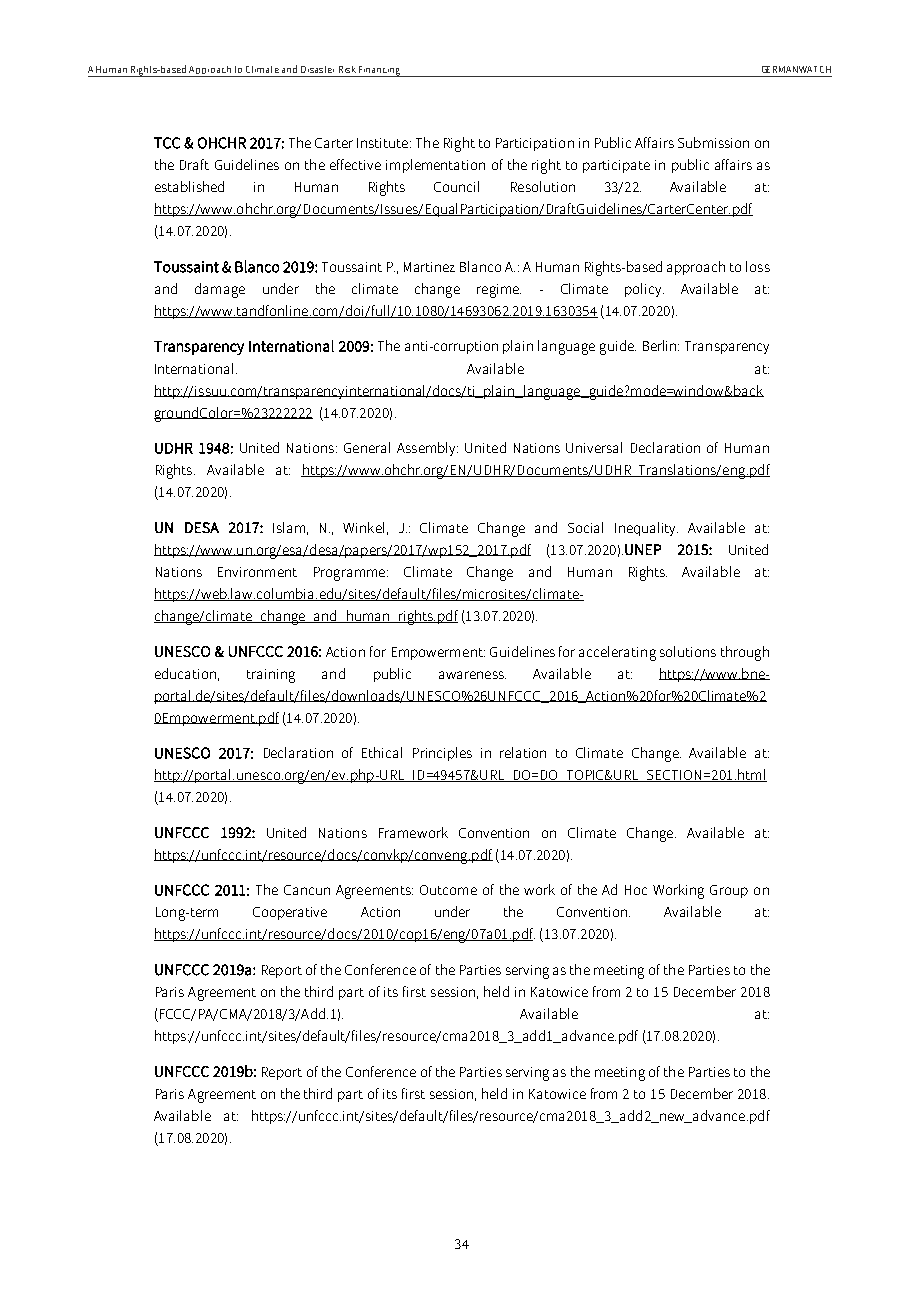 This image has width=924, height=1308. What do you see at coordinates (448, 890) in the image?
I see `Outcome` at bounding box center [448, 890].
